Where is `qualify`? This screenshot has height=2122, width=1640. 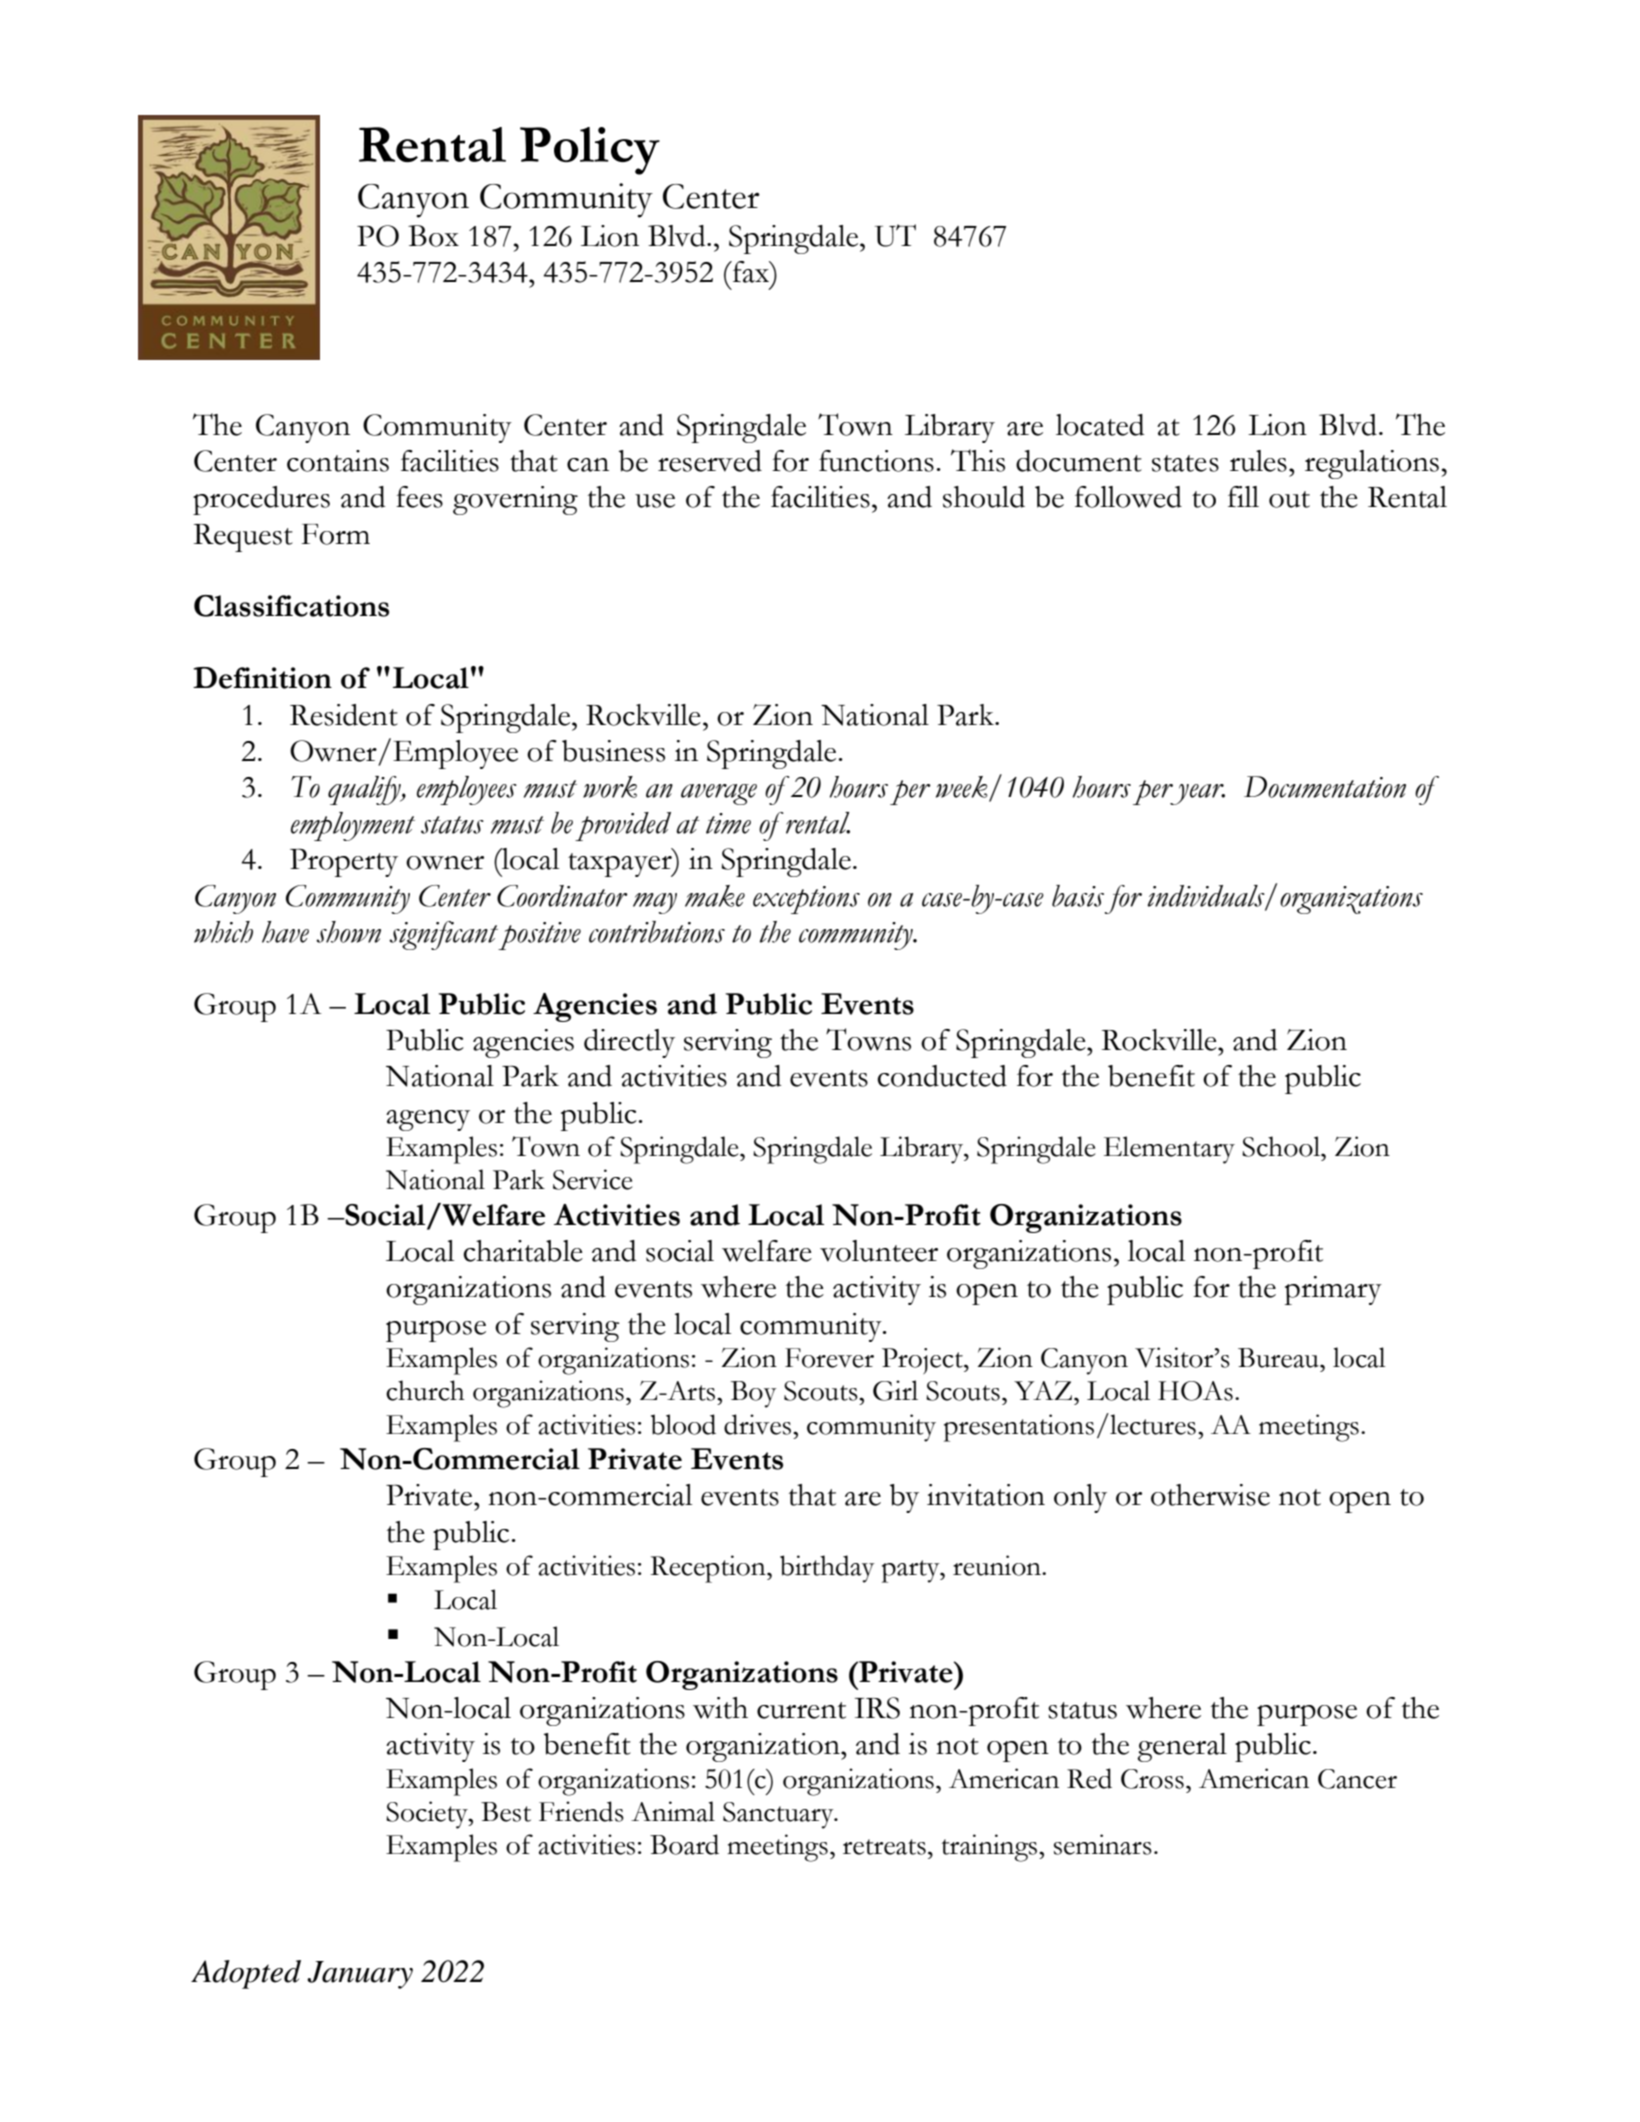
qualify is located at coordinates (365, 790).
